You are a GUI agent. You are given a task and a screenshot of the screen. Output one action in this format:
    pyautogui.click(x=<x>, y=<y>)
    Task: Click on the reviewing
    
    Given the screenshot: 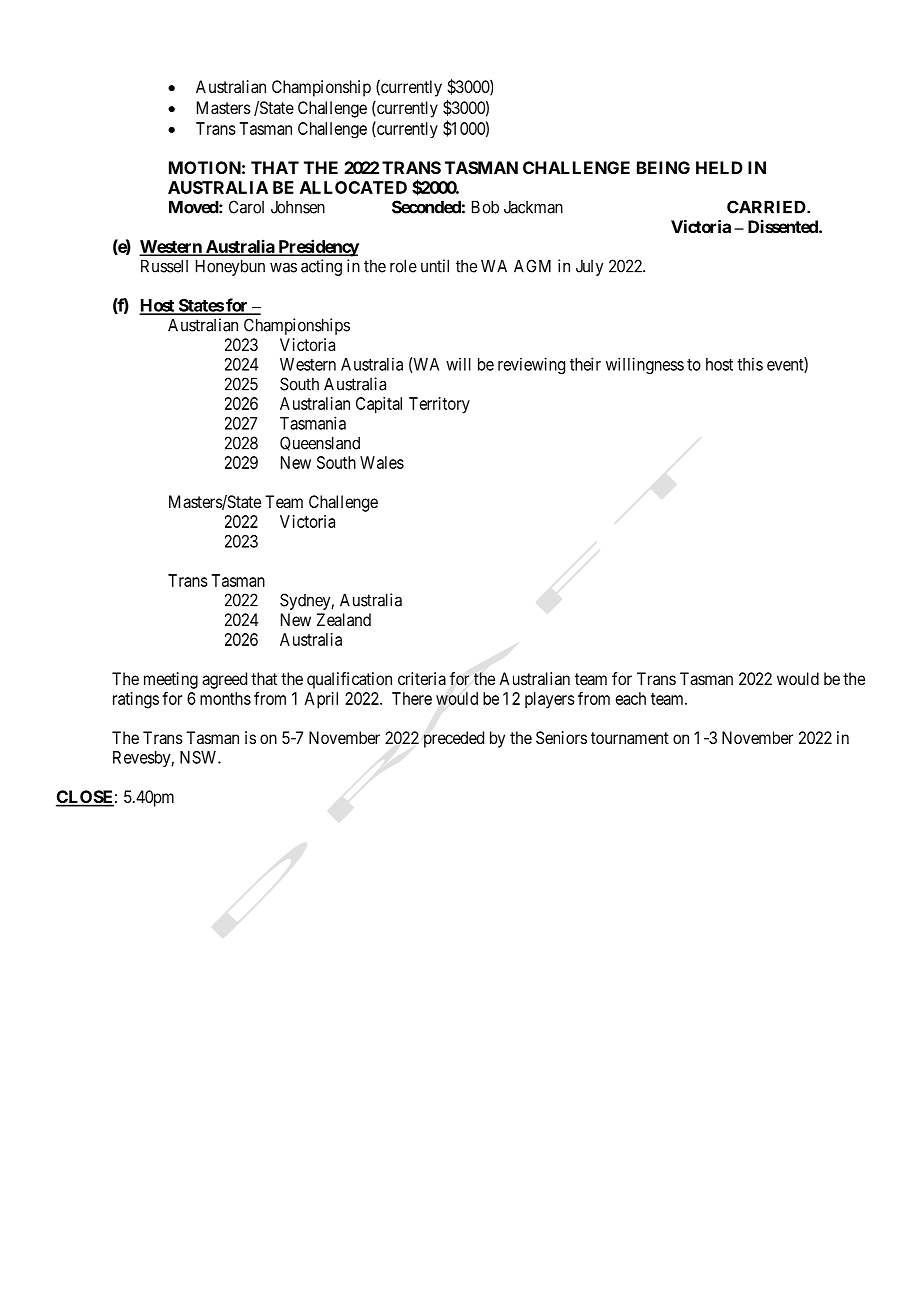 What is the action you would take?
    pyautogui.click(x=531, y=365)
